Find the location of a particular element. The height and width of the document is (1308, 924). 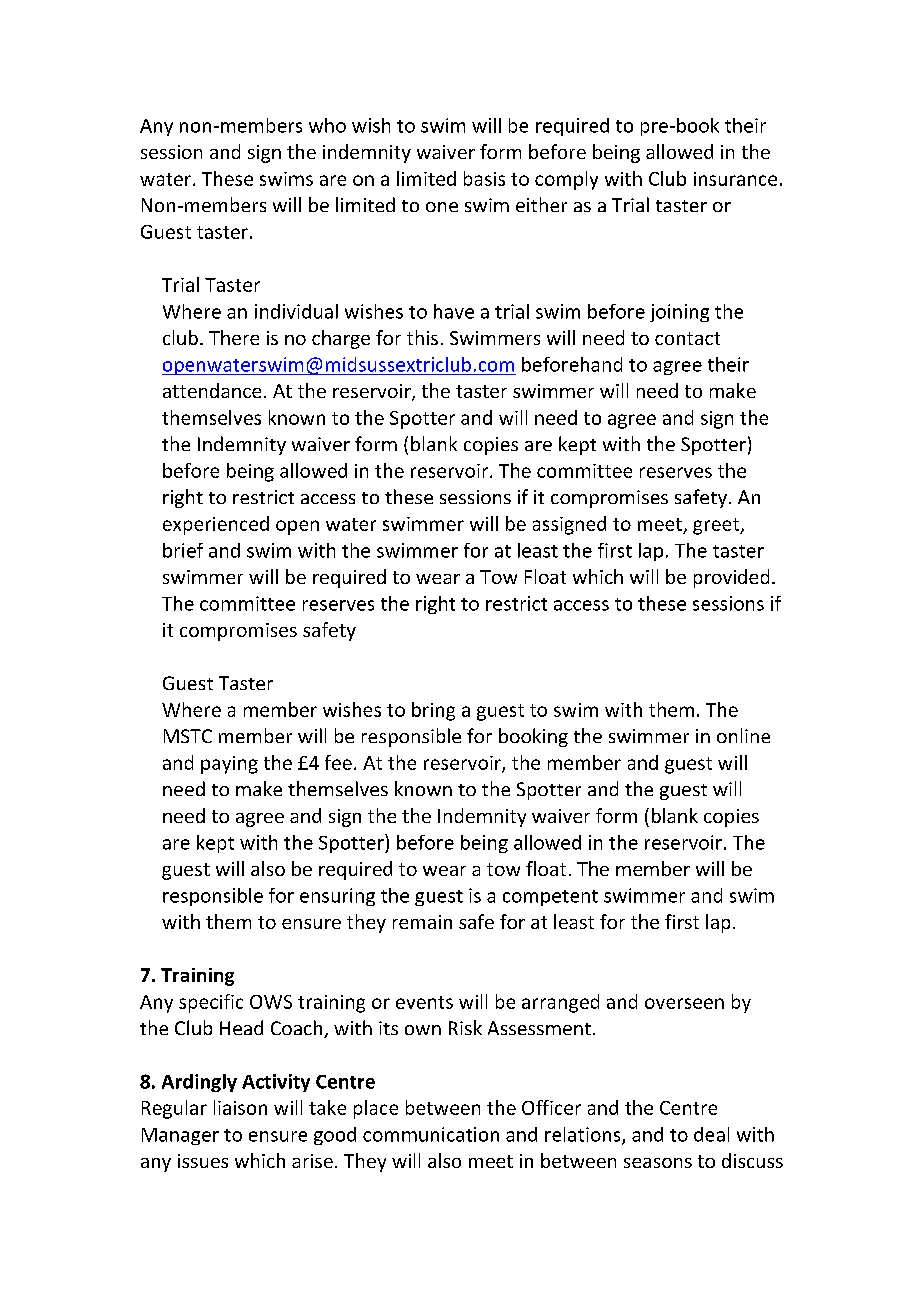

communication is located at coordinates (431, 1134).
